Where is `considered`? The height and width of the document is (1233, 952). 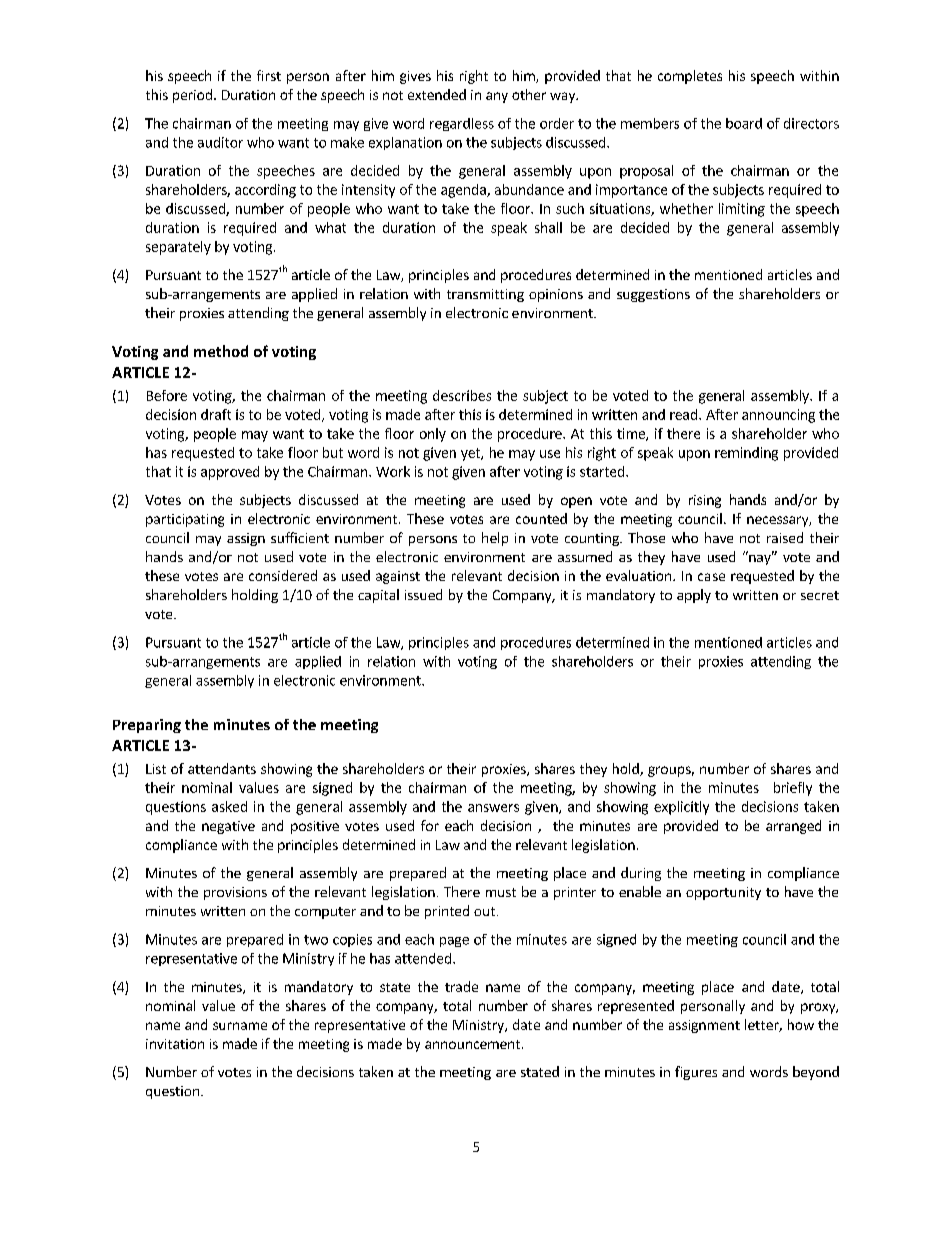
considered is located at coordinates (283, 575).
